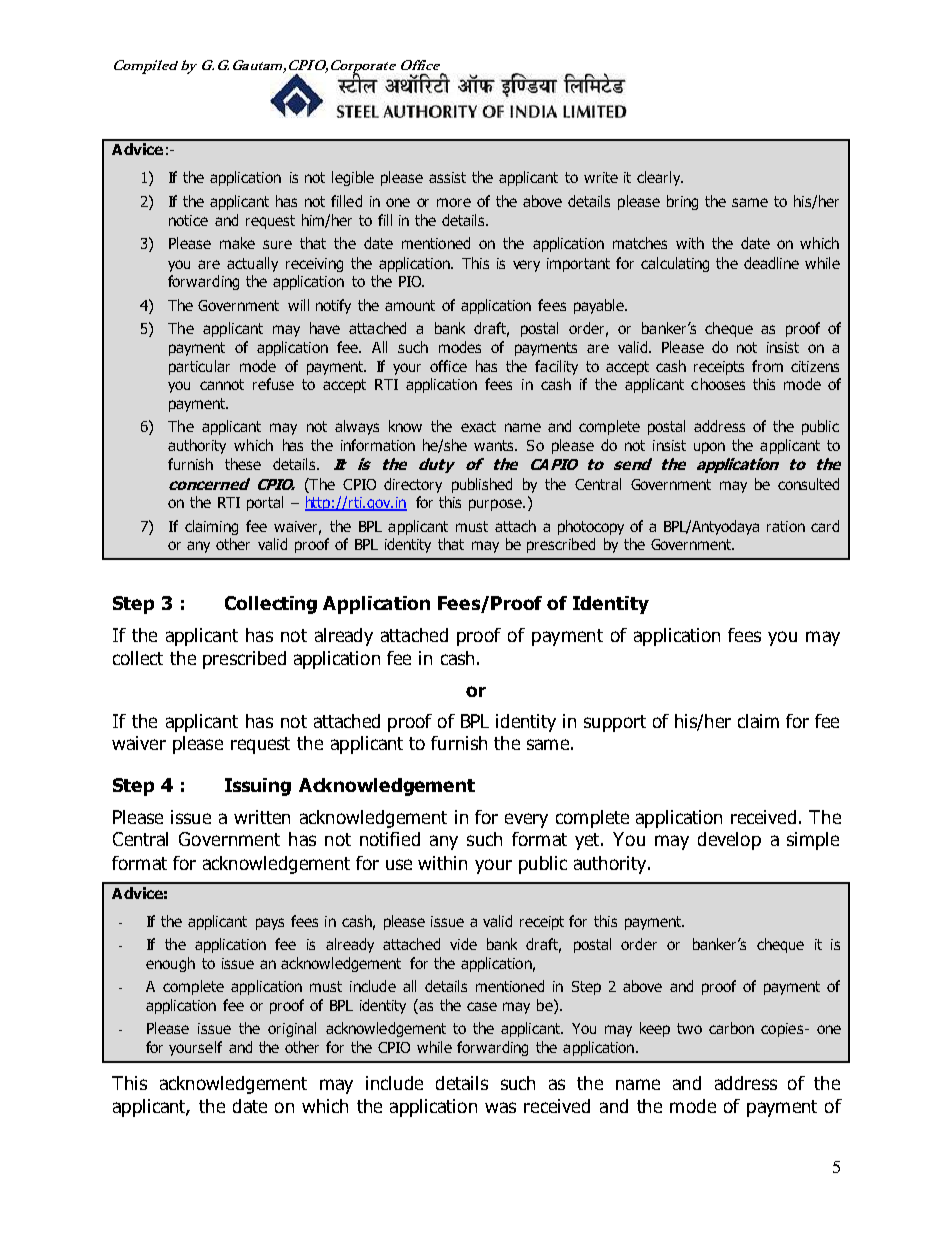 The width and height of the screenshot is (952, 1233). Describe the element at coordinates (682, 202) in the screenshot. I see `bring` at that location.
